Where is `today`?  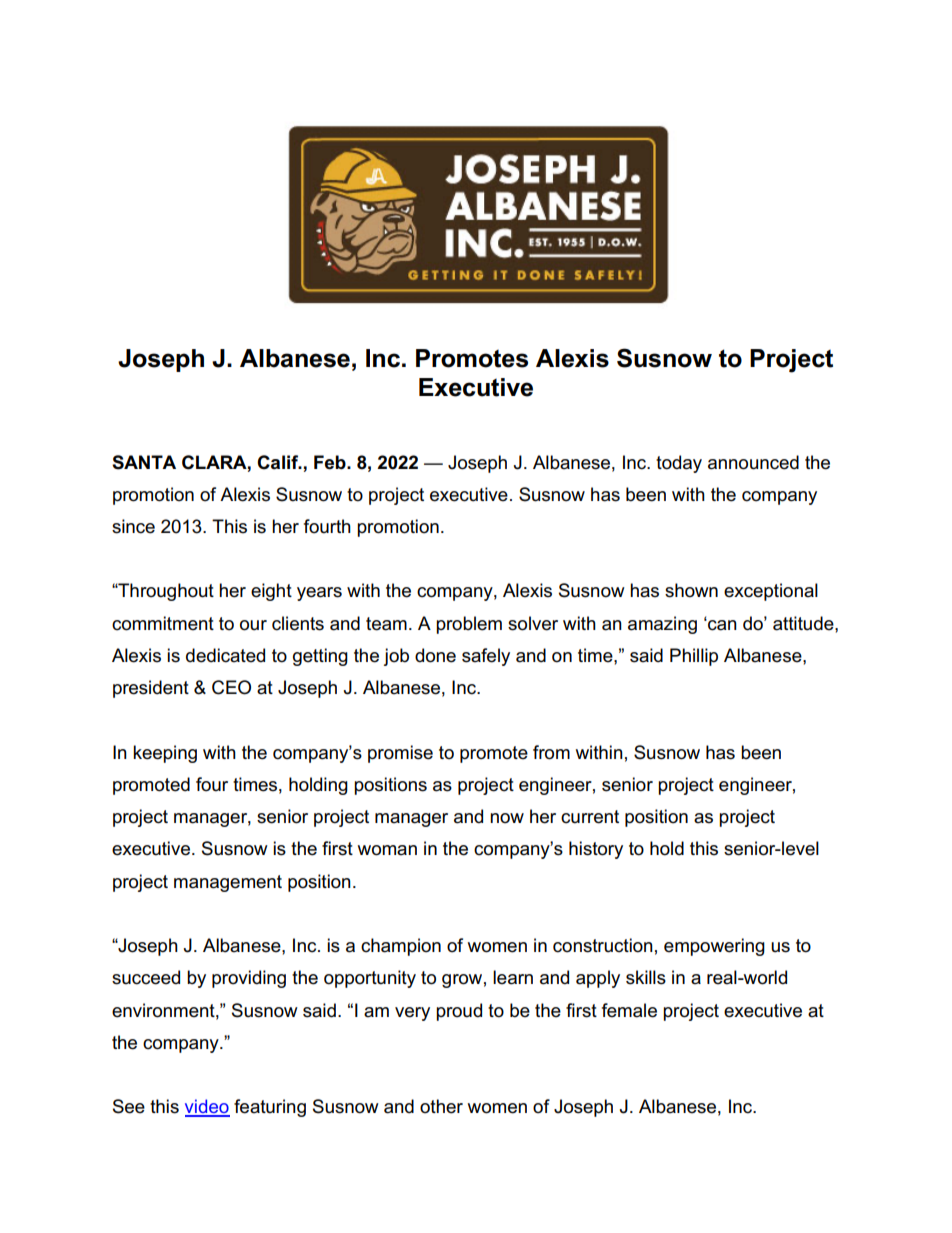
today is located at coordinates (679, 464).
